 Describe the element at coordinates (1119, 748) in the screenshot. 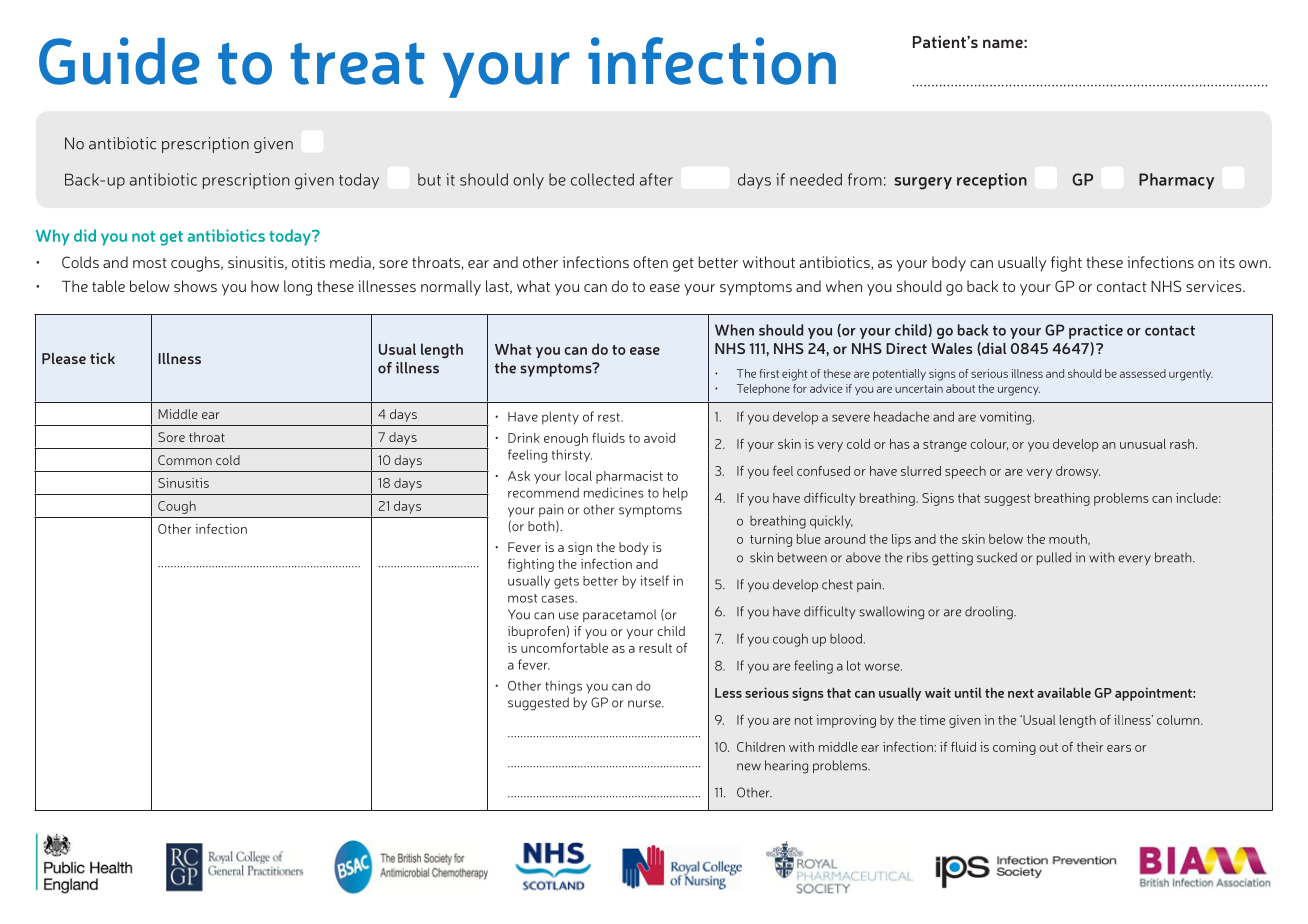

I see `ears` at that location.
